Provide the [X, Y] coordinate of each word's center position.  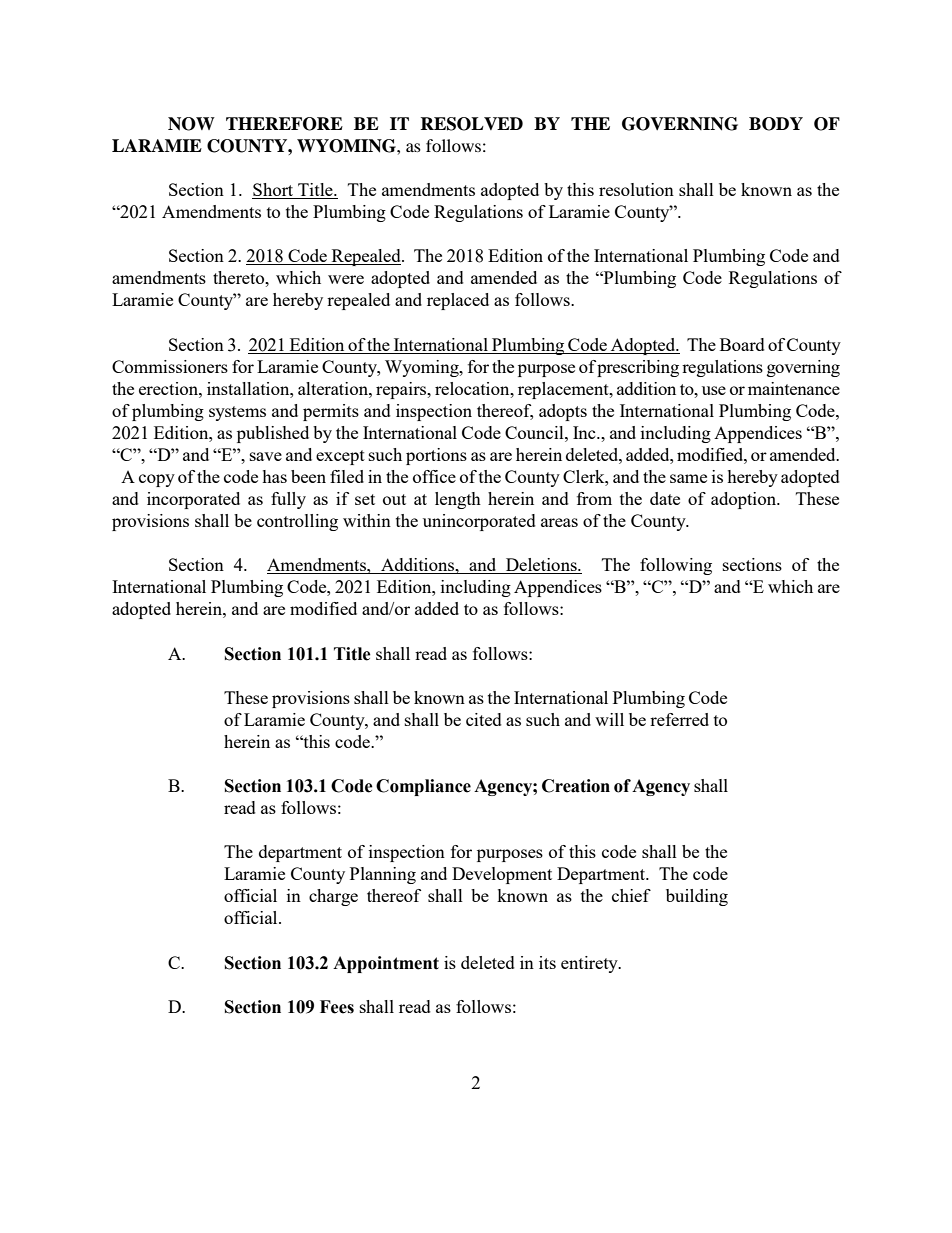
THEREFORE [284, 124]
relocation [473, 388]
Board [742, 344]
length [458, 500]
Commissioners [170, 366]
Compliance [423, 787]
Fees [337, 1007]
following [676, 566]
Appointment [386, 964]
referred [679, 719]
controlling [297, 522]
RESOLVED [471, 124]
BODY [776, 124]
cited [484, 719]
